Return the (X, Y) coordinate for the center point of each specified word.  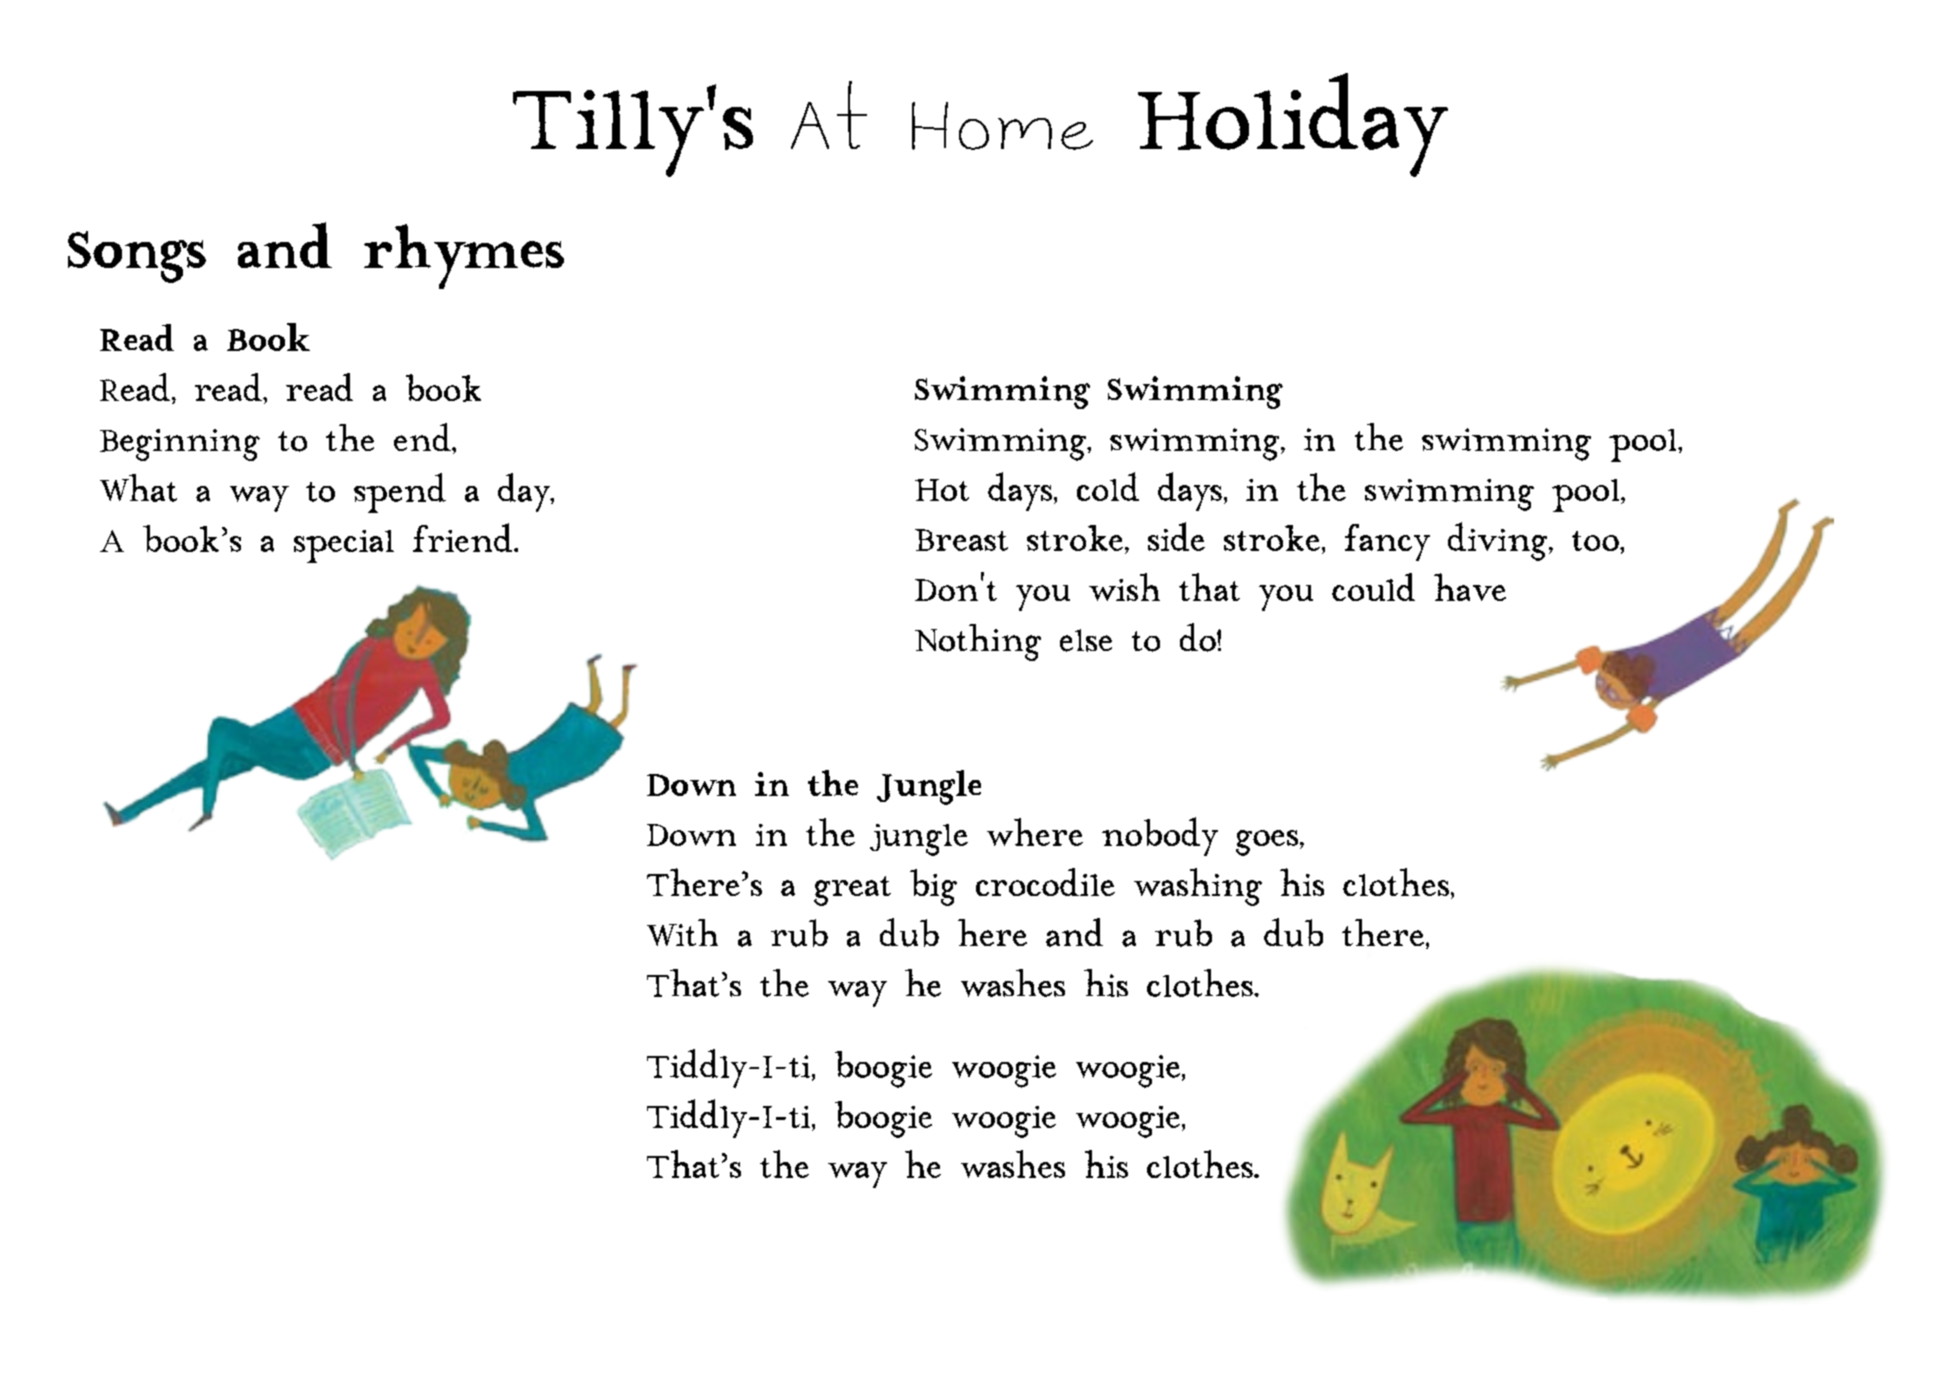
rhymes (464, 256)
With (682, 932)
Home (1002, 126)
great (852, 891)
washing (1198, 887)
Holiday (1293, 125)
